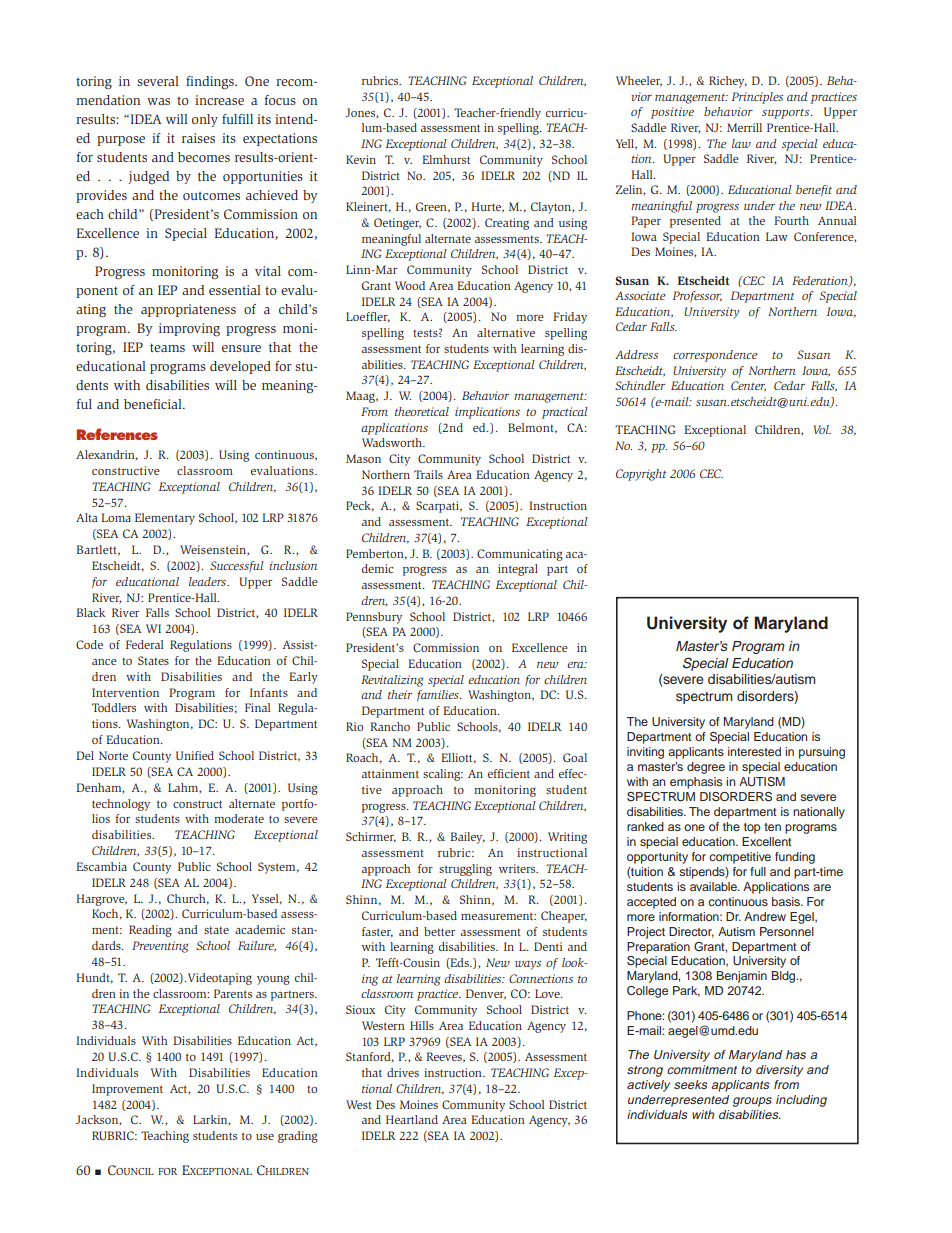  I want to click on Merrill, so click(744, 127).
